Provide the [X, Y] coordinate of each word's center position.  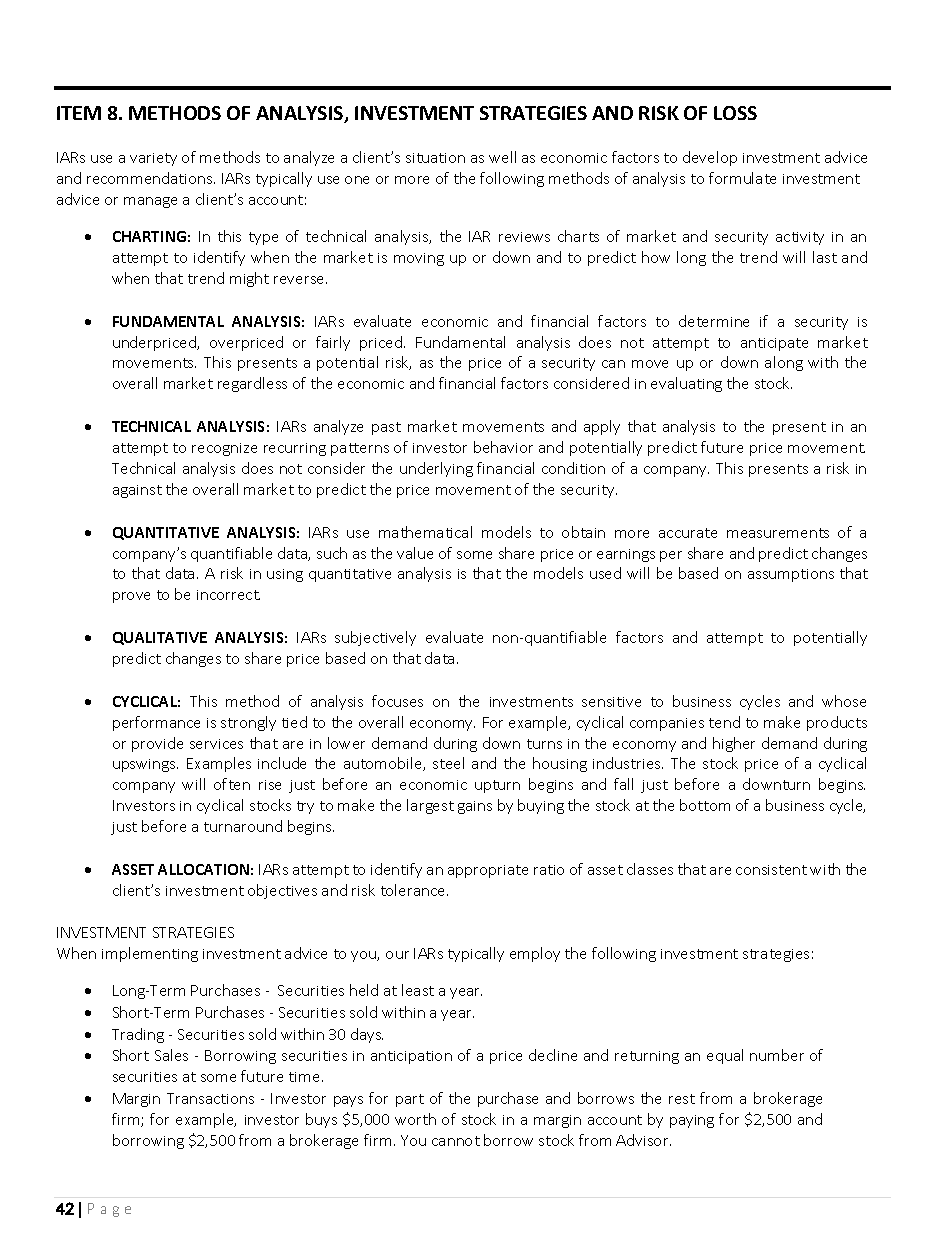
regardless [252, 384]
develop [710, 158]
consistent [771, 870]
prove [131, 597]
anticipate [774, 344]
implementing [150, 954]
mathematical [425, 532]
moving [419, 259]
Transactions [210, 1098]
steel [448, 763]
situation [435, 158]
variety [153, 159]
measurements [778, 533]
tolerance [414, 890]
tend [724, 722]
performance [156, 723]
